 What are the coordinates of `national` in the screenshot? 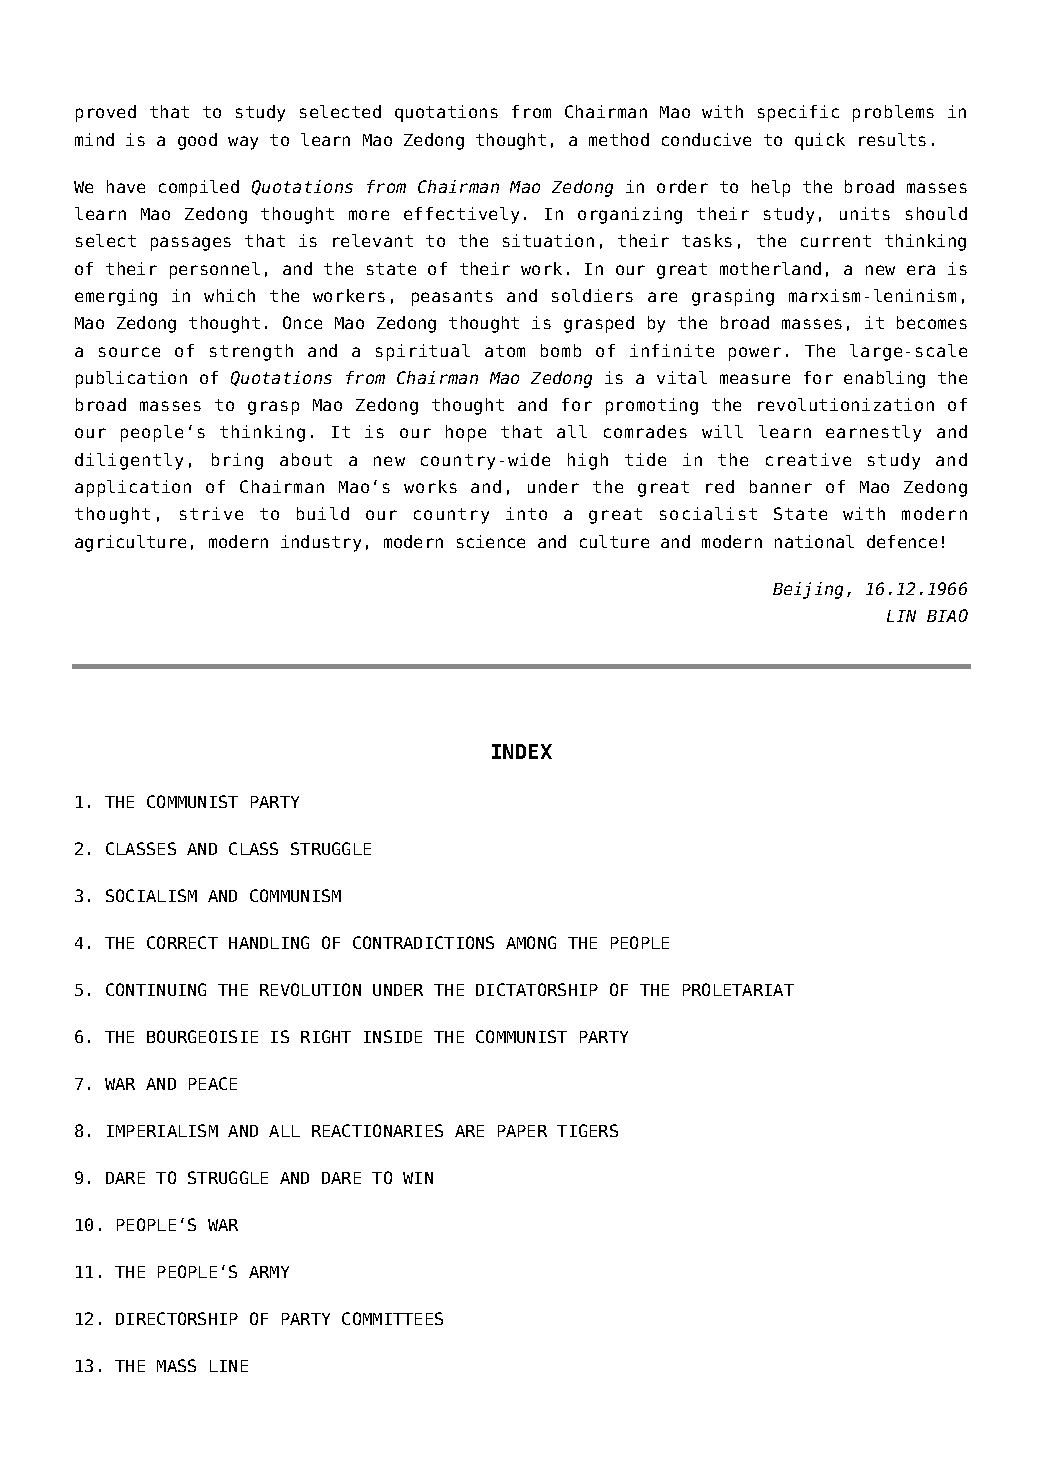 It's located at (814, 541).
